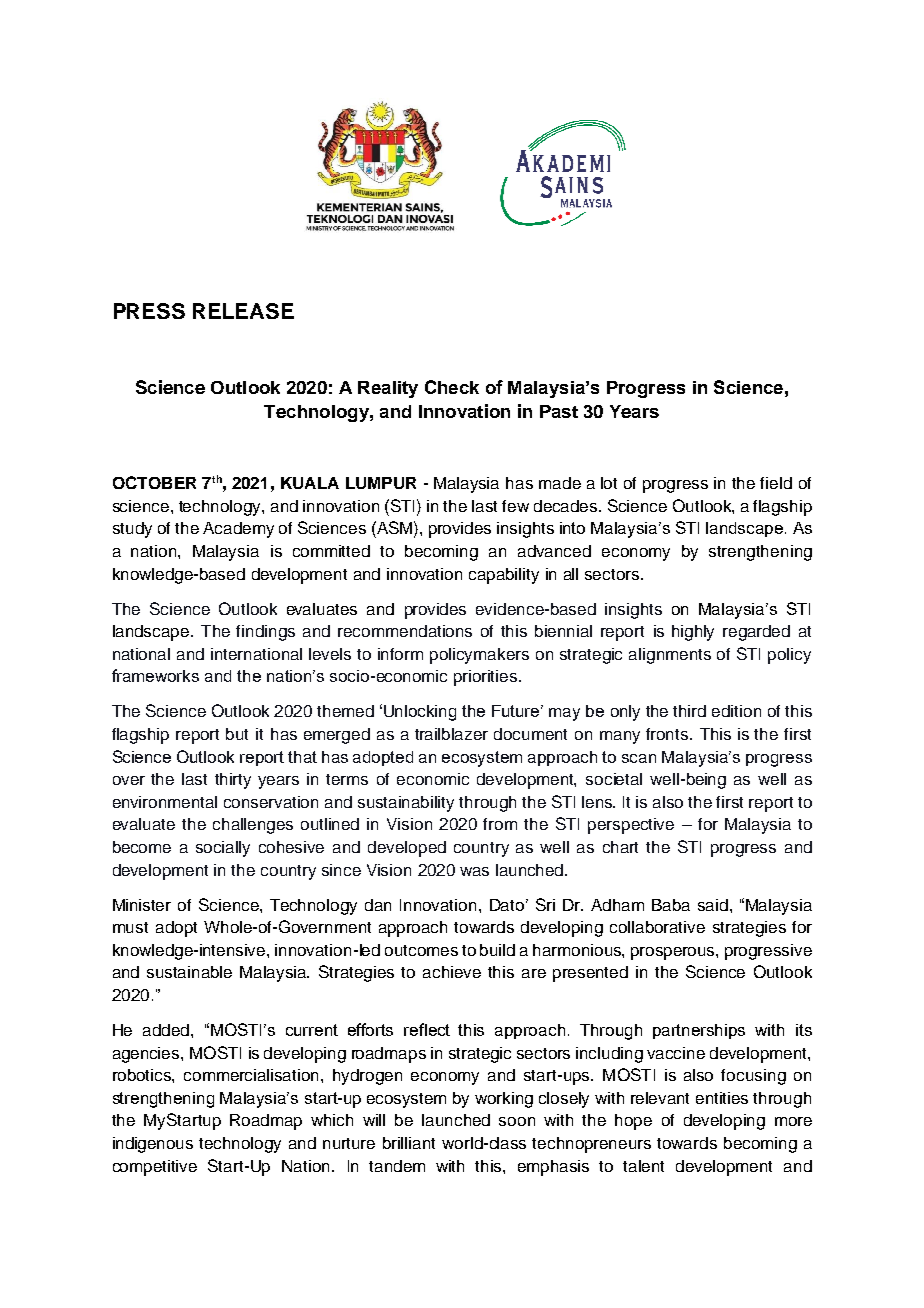 The height and width of the document is (1308, 924). I want to click on but, so click(237, 734).
